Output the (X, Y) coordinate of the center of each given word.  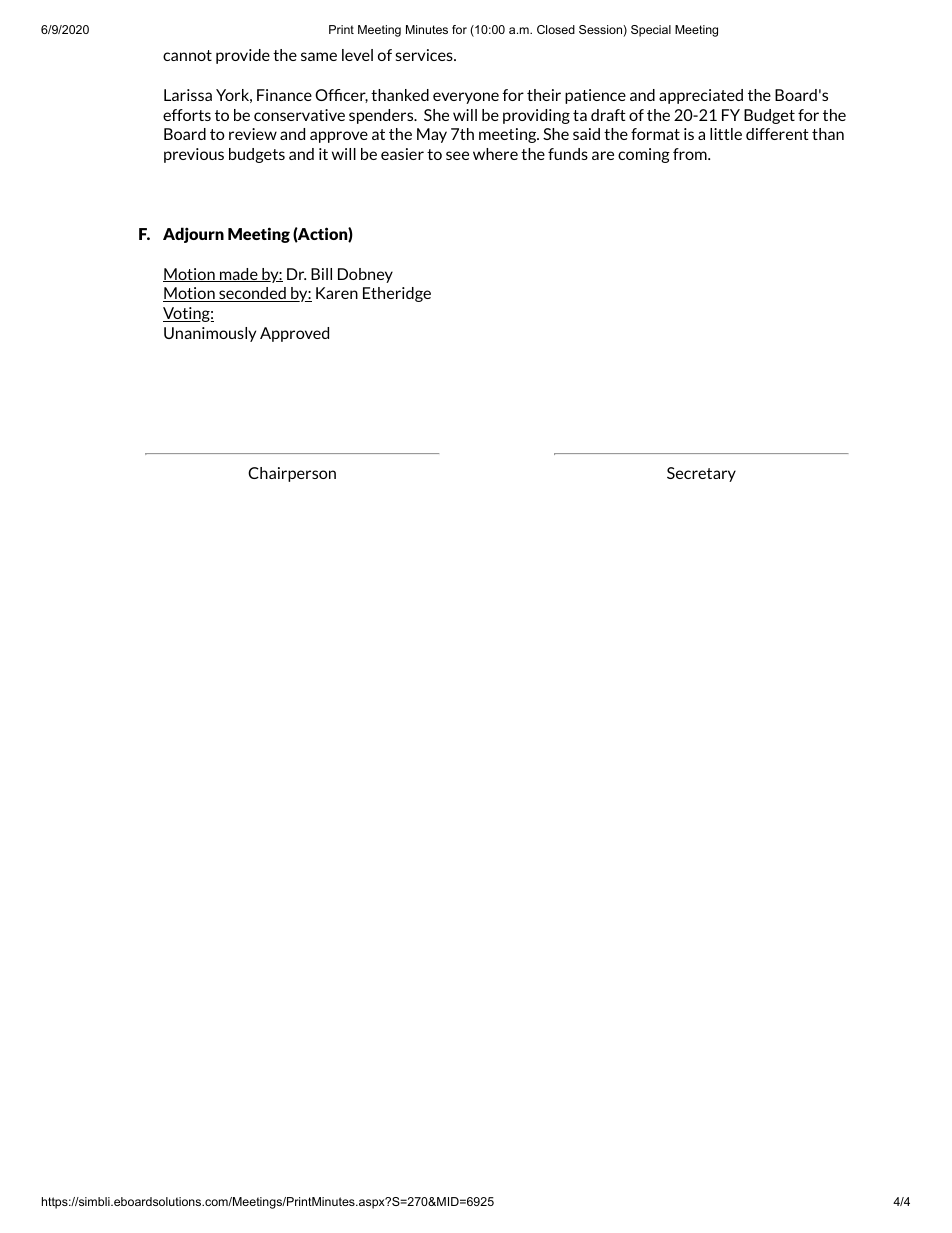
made (238, 275)
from (691, 154)
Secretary (701, 474)
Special (651, 31)
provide (243, 56)
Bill (321, 274)
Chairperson (292, 474)
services (425, 55)
